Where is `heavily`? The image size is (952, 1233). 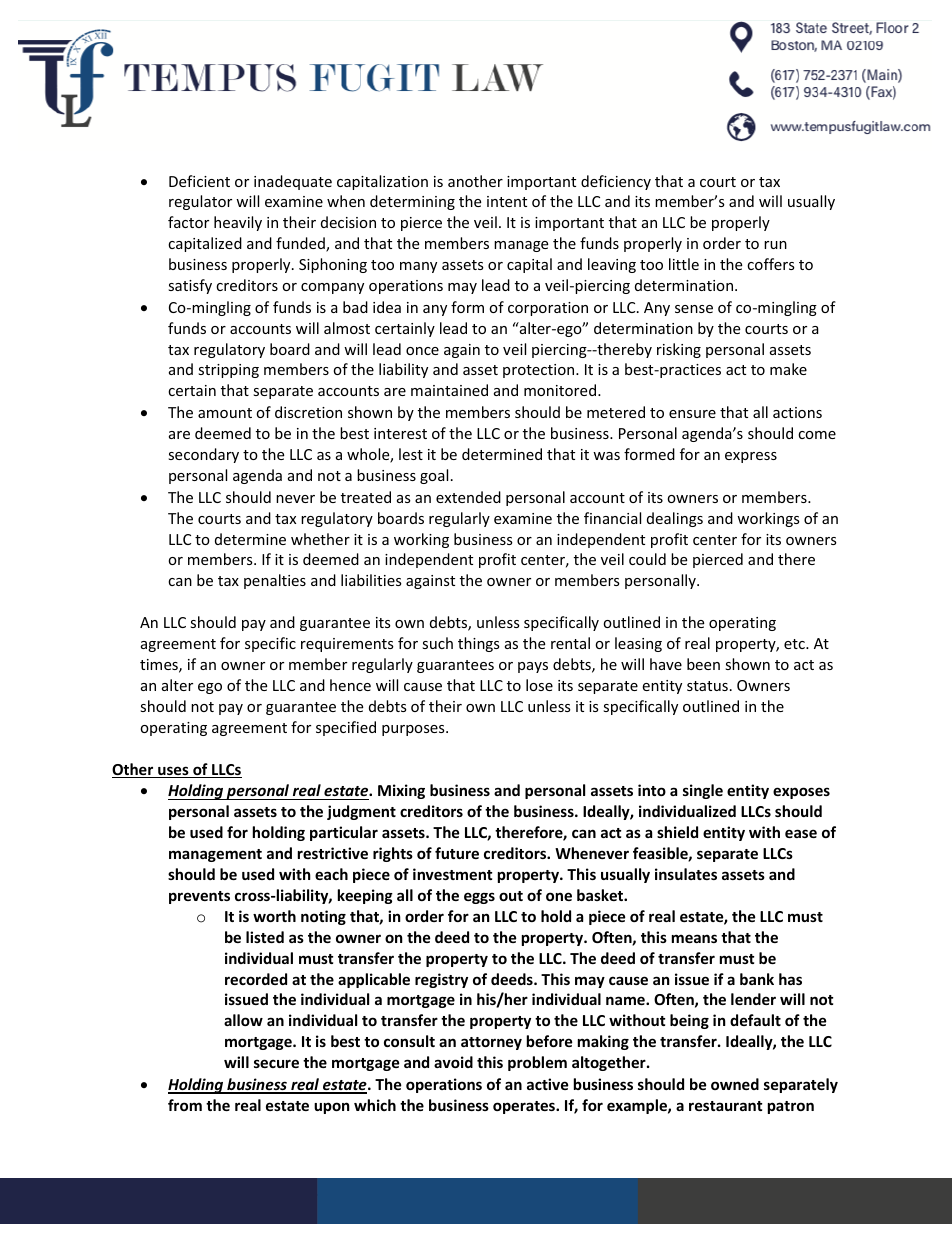 heavily is located at coordinates (238, 223).
